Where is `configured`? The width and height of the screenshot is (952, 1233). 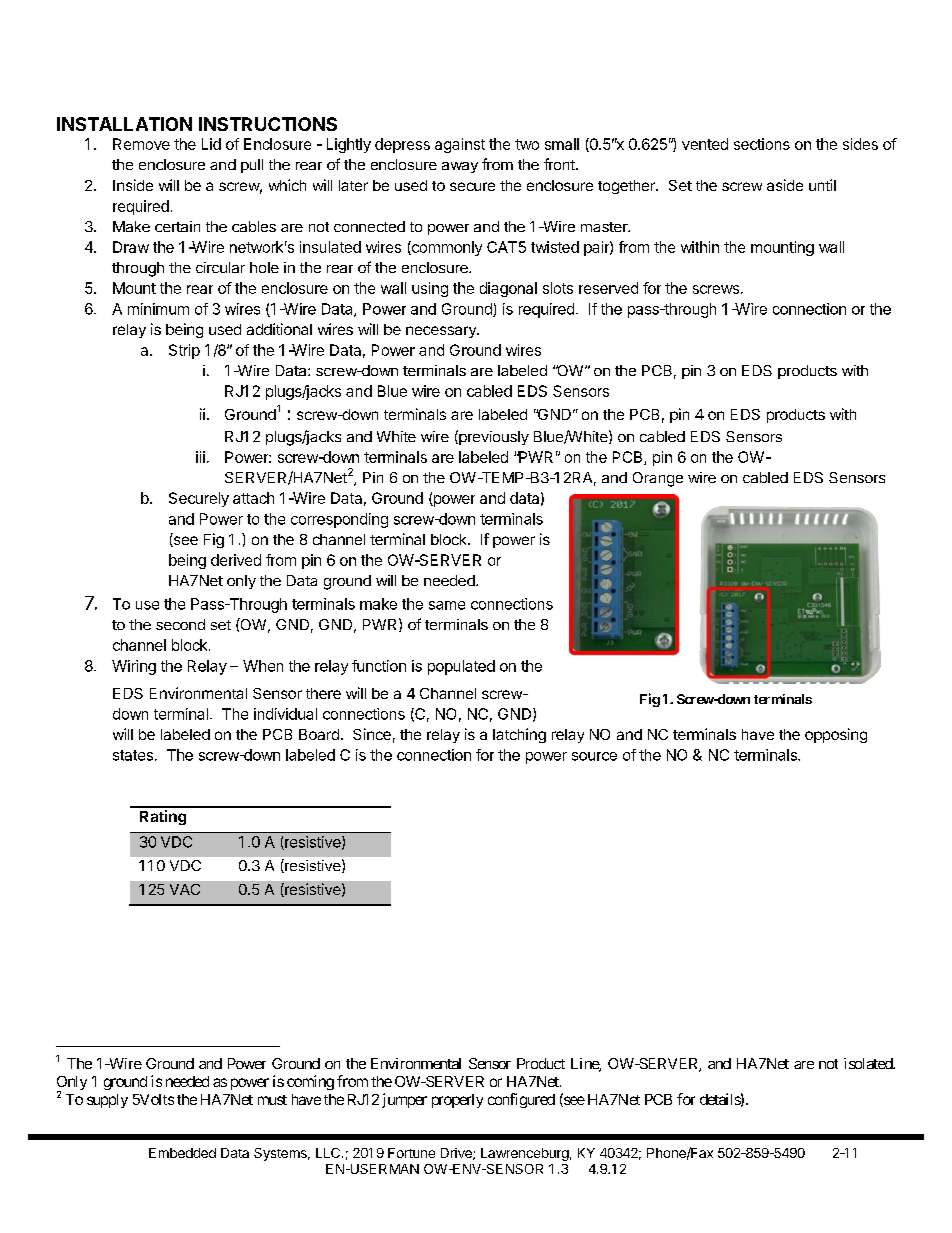
configured is located at coordinates (521, 1100).
